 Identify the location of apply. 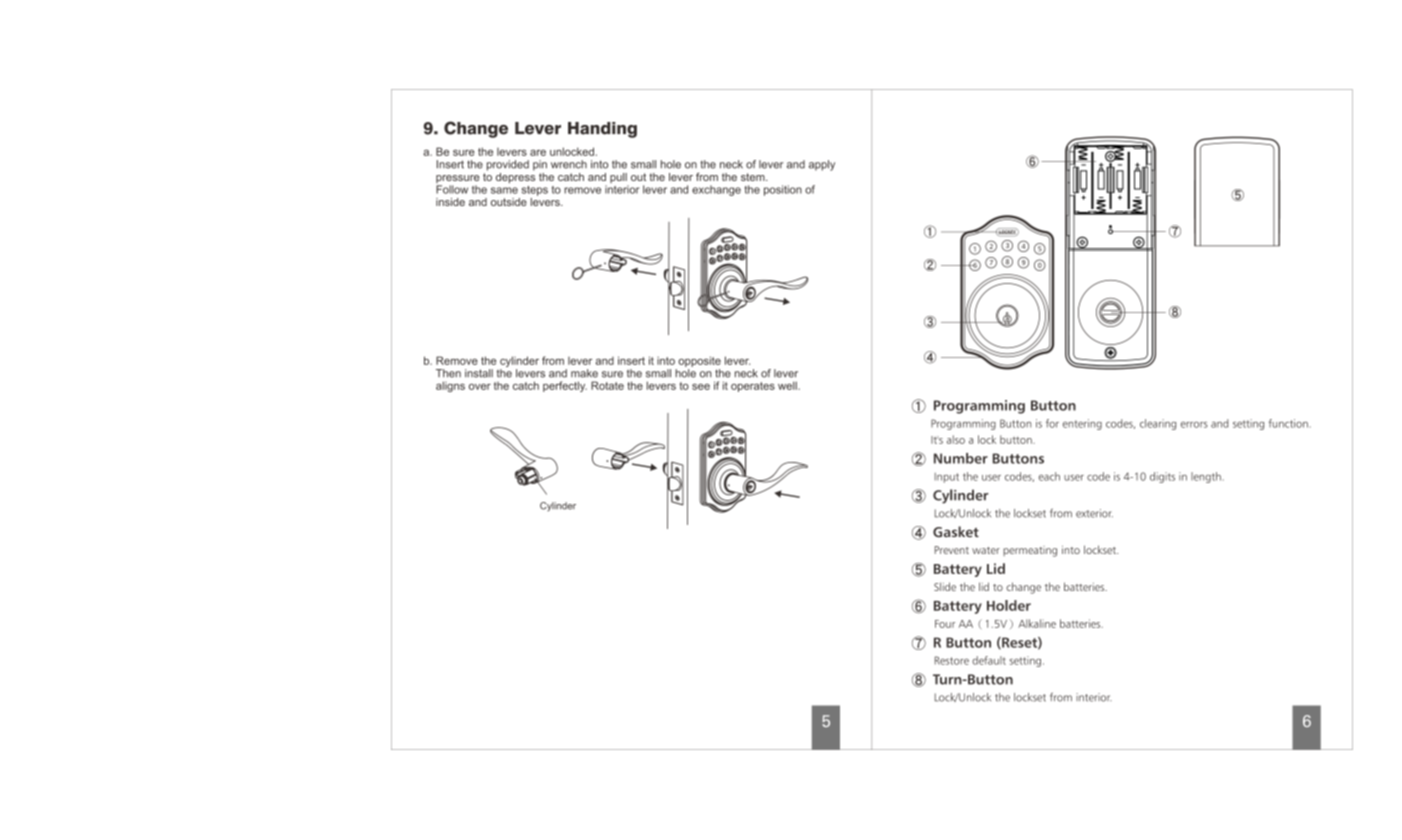
(822, 165).
